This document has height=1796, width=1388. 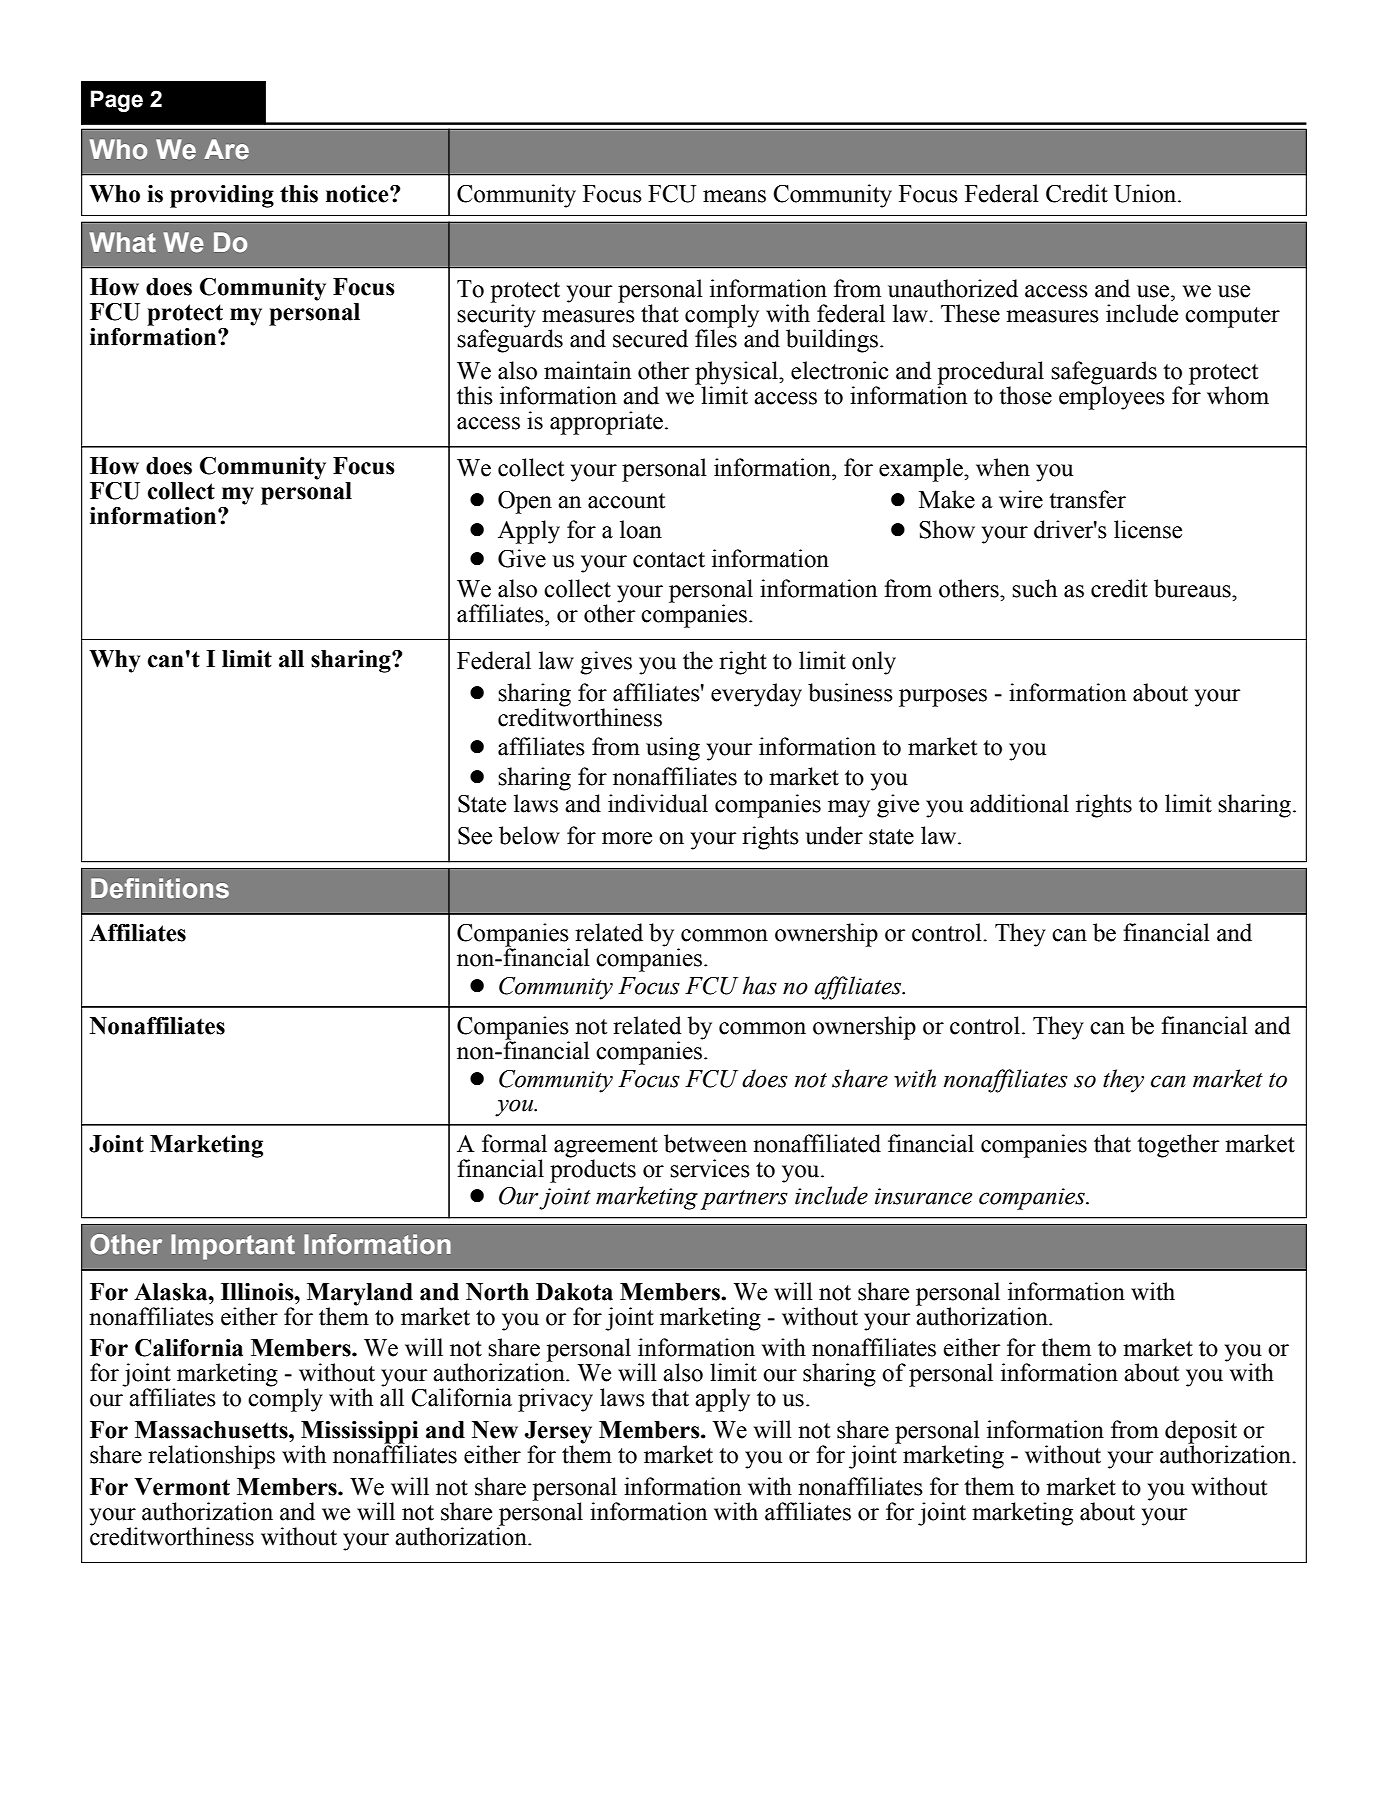 What do you see at coordinates (658, 803) in the document?
I see `individual` at bounding box center [658, 803].
